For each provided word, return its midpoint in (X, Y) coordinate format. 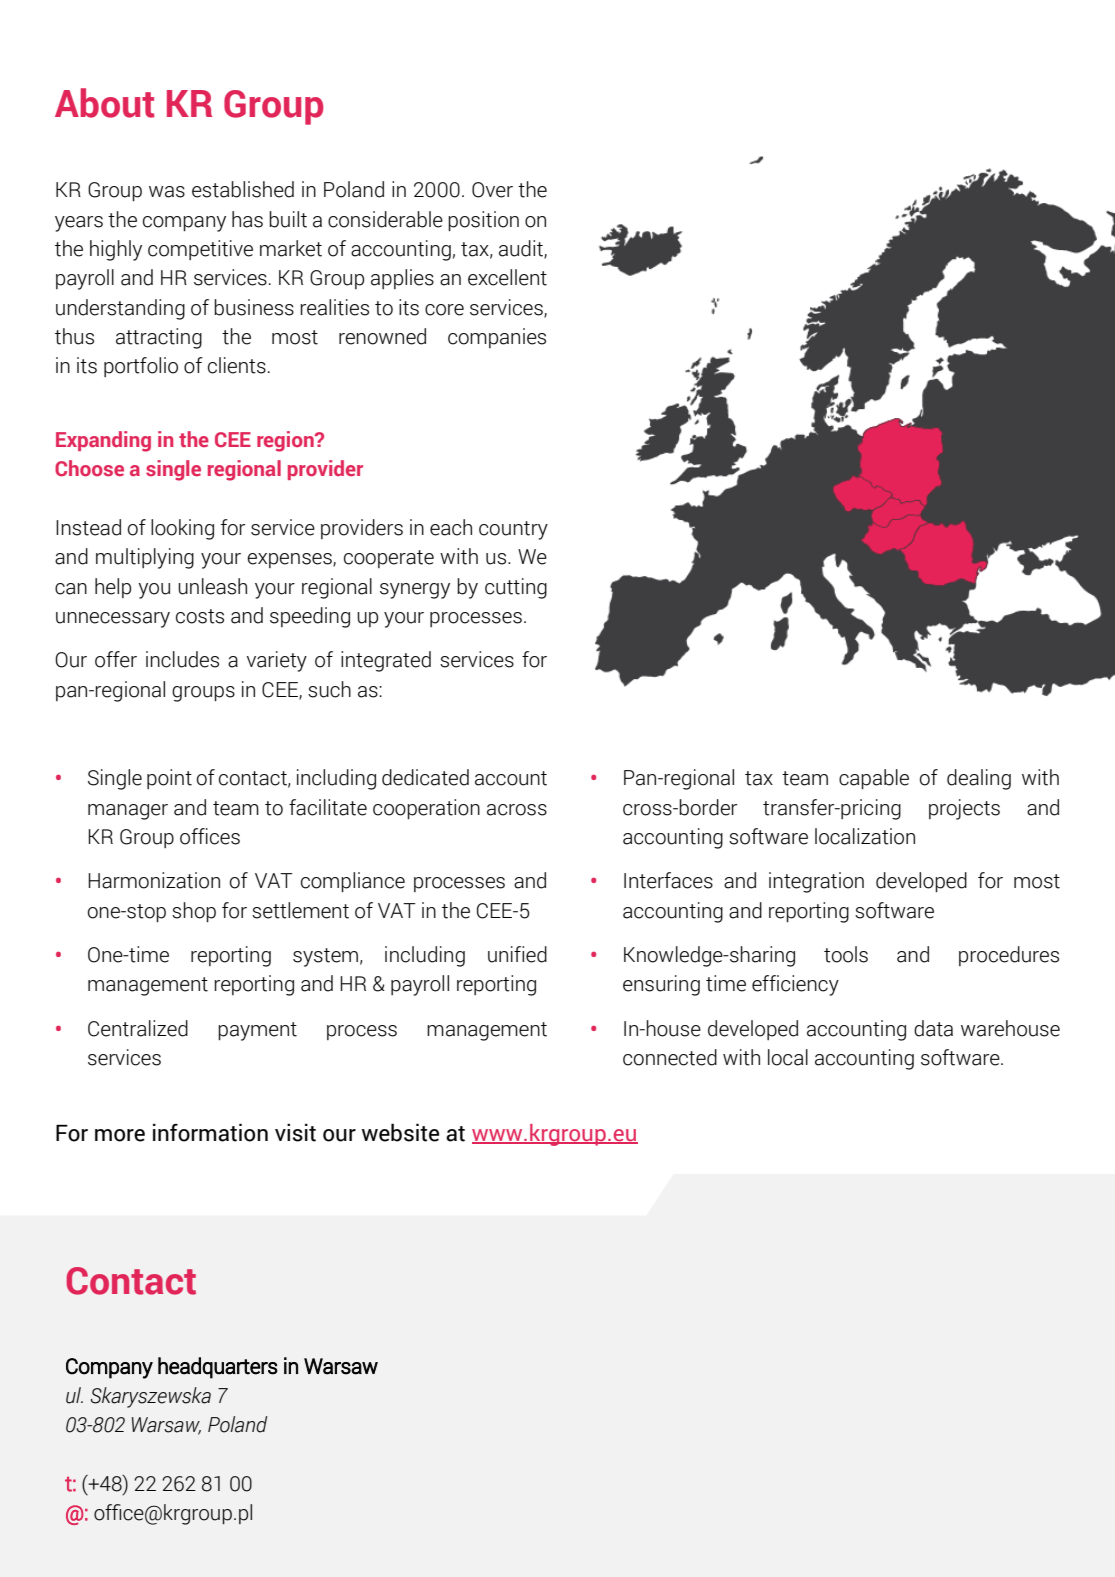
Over (492, 190)
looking (182, 529)
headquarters (218, 1368)
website (400, 1132)
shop (194, 912)
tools (846, 954)
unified (517, 954)
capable (874, 779)
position (483, 221)
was (167, 192)
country (513, 530)
